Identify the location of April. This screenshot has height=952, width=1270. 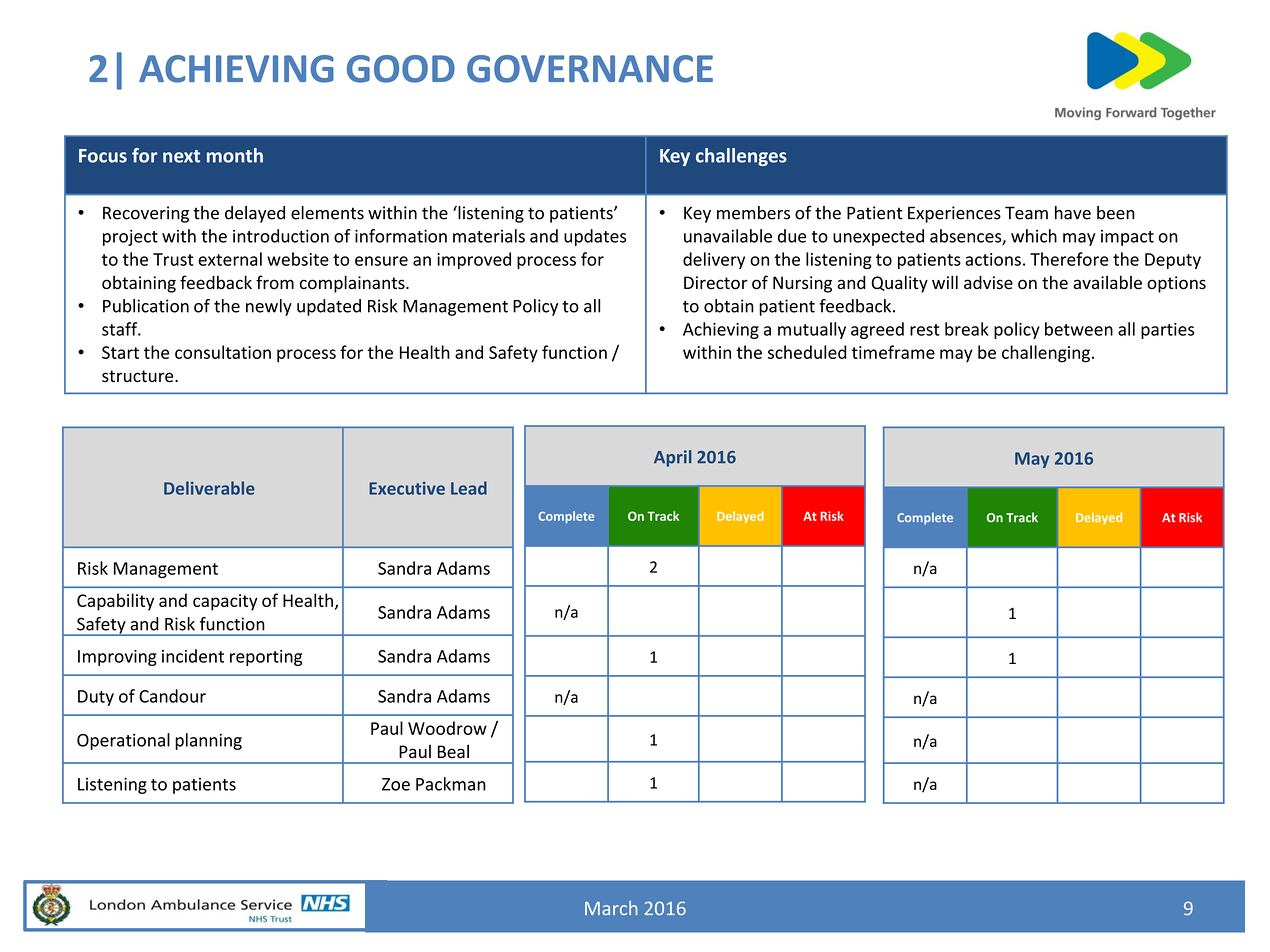
(673, 458).
